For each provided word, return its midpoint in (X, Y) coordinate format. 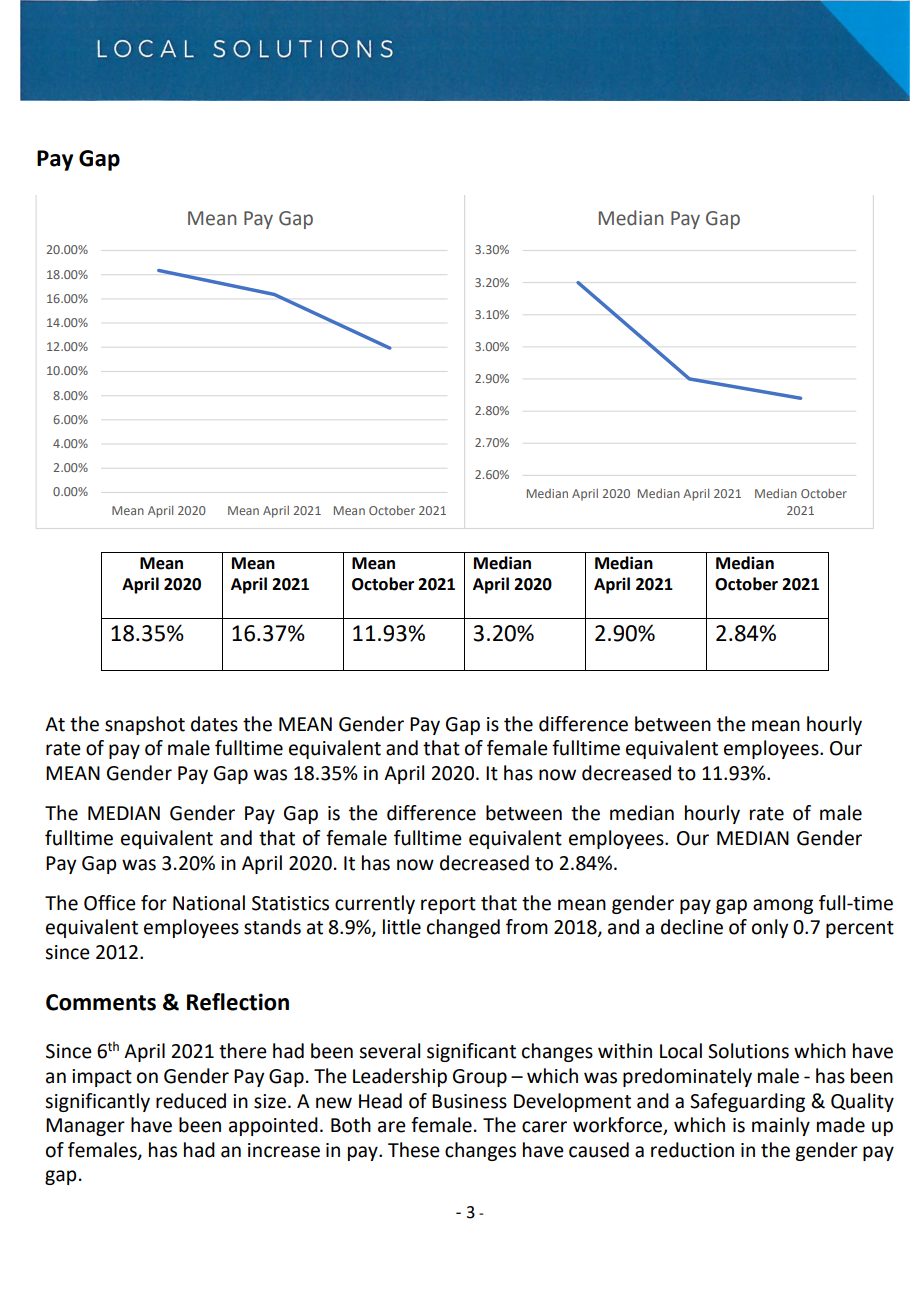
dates (214, 724)
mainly (781, 1126)
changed (463, 928)
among (783, 906)
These (414, 1150)
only (770, 928)
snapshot (145, 725)
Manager (85, 1127)
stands (272, 927)
